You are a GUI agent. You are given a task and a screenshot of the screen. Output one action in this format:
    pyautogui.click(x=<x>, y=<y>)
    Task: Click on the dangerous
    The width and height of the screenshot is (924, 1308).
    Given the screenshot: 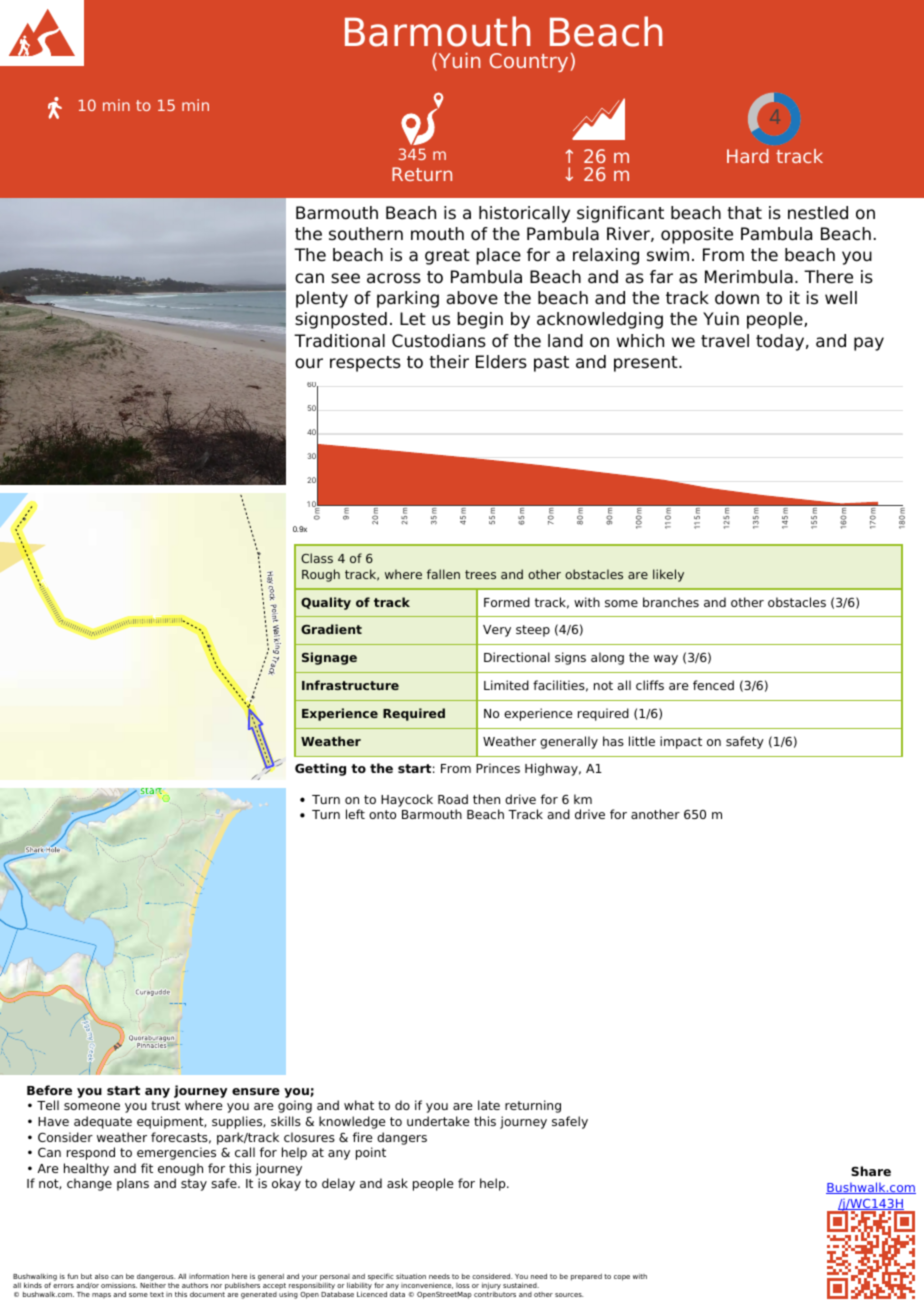 What is the action you would take?
    pyautogui.click(x=156, y=1278)
